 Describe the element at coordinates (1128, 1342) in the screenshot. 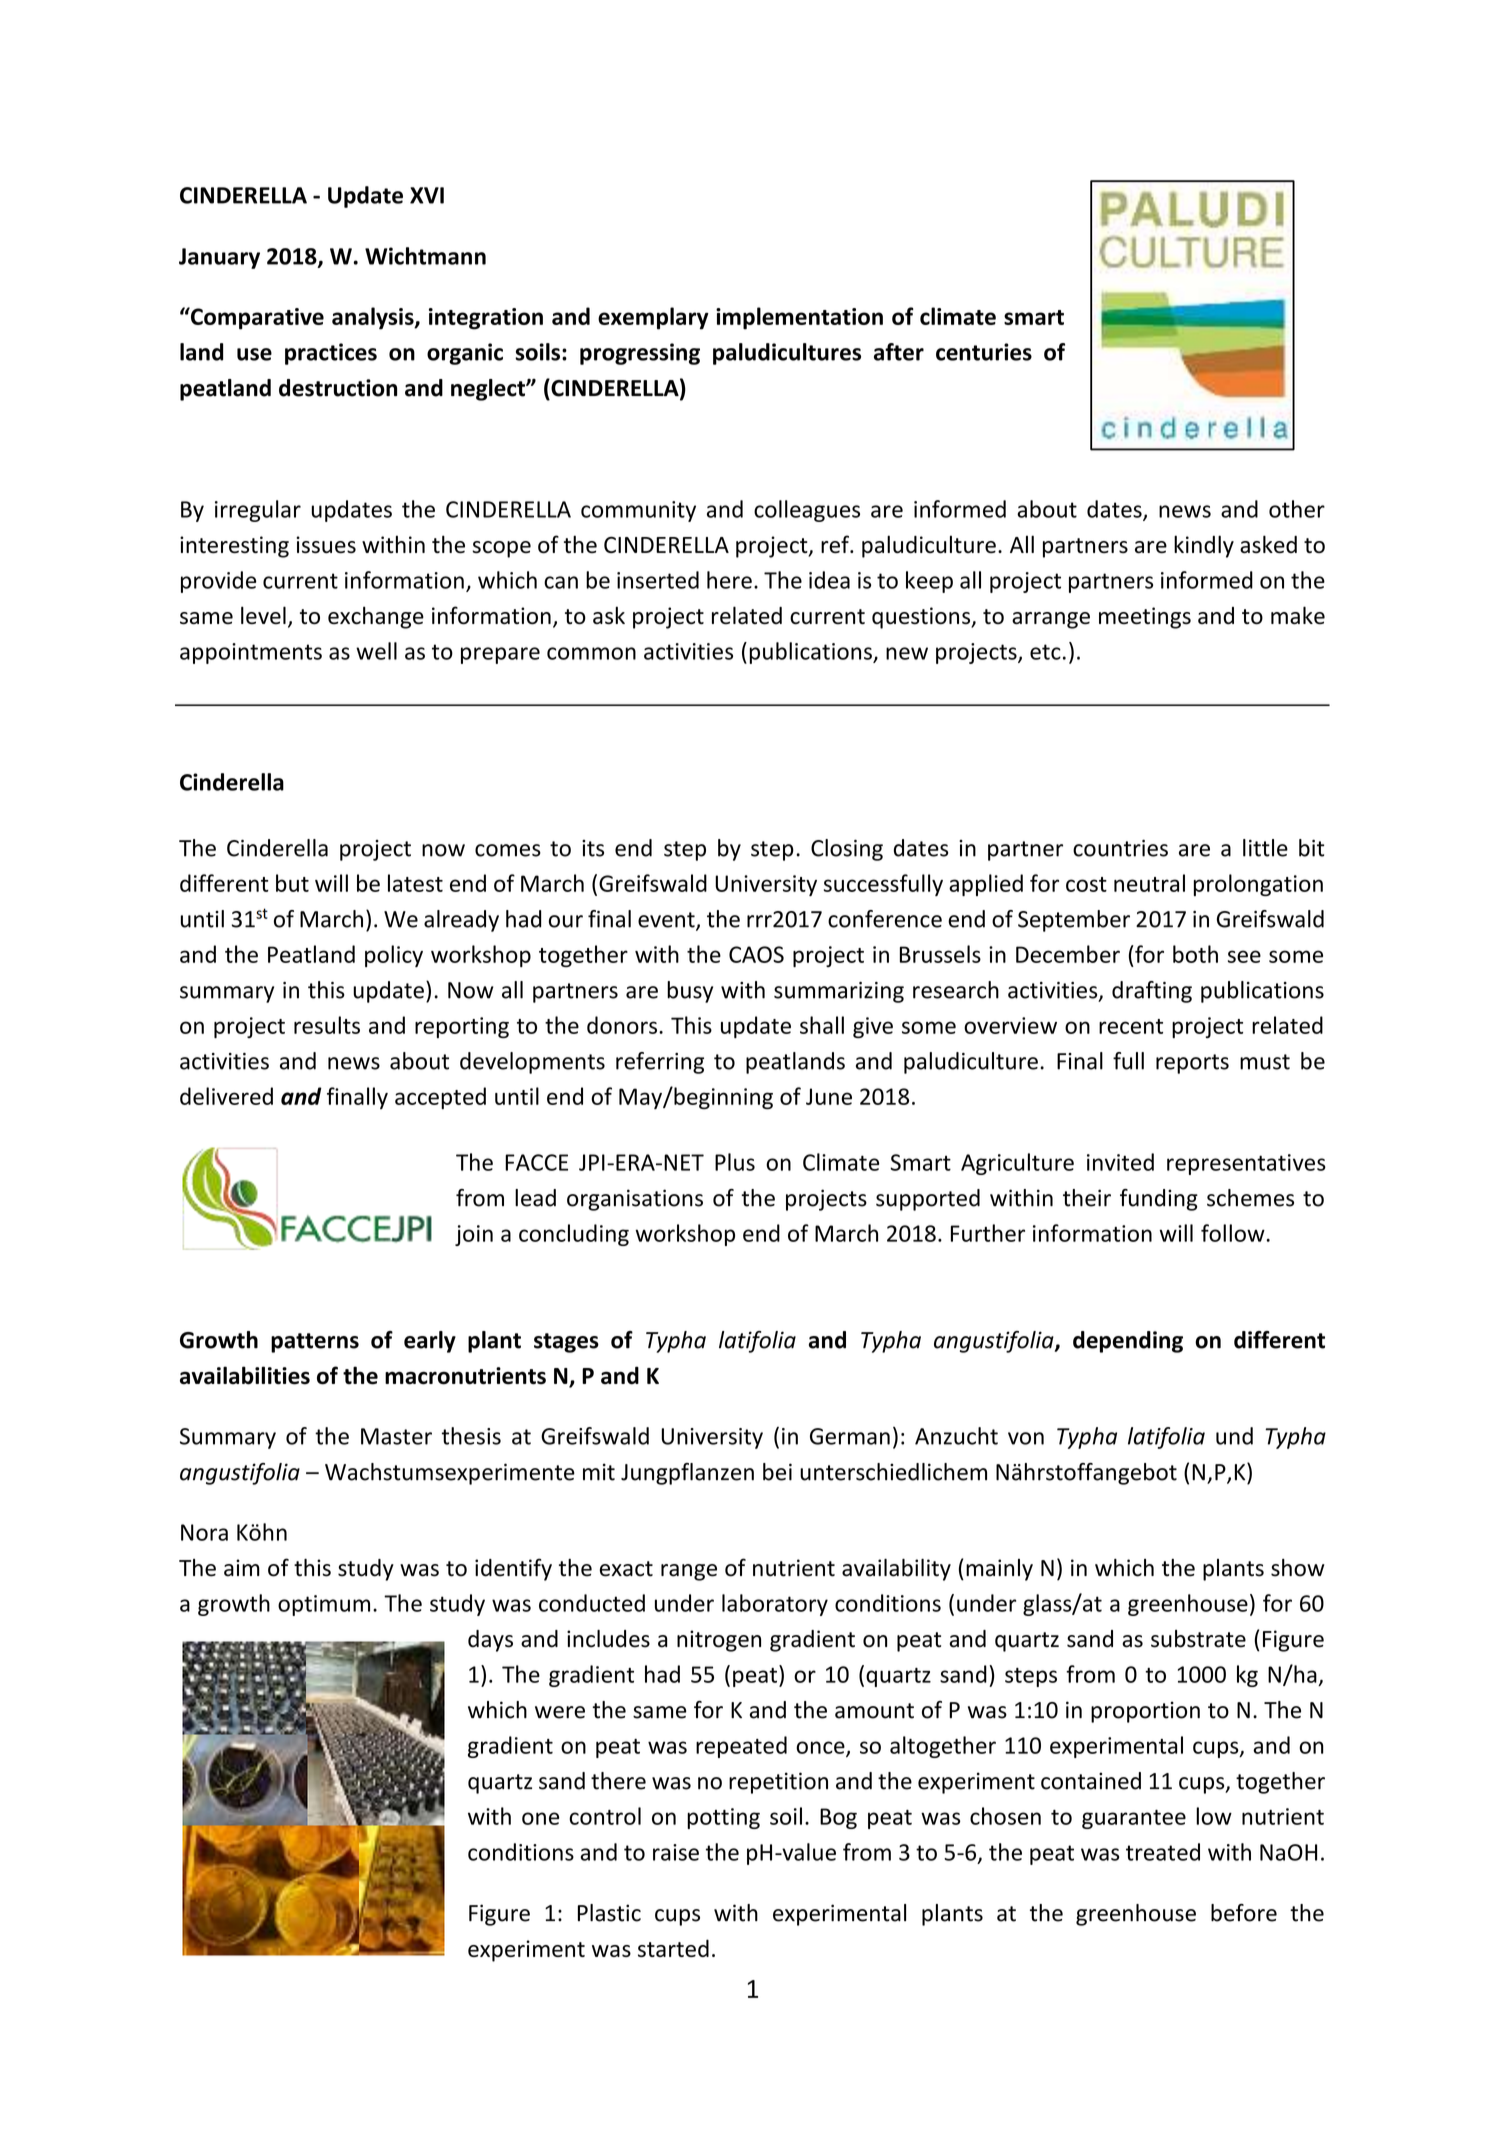

I see `depending` at that location.
